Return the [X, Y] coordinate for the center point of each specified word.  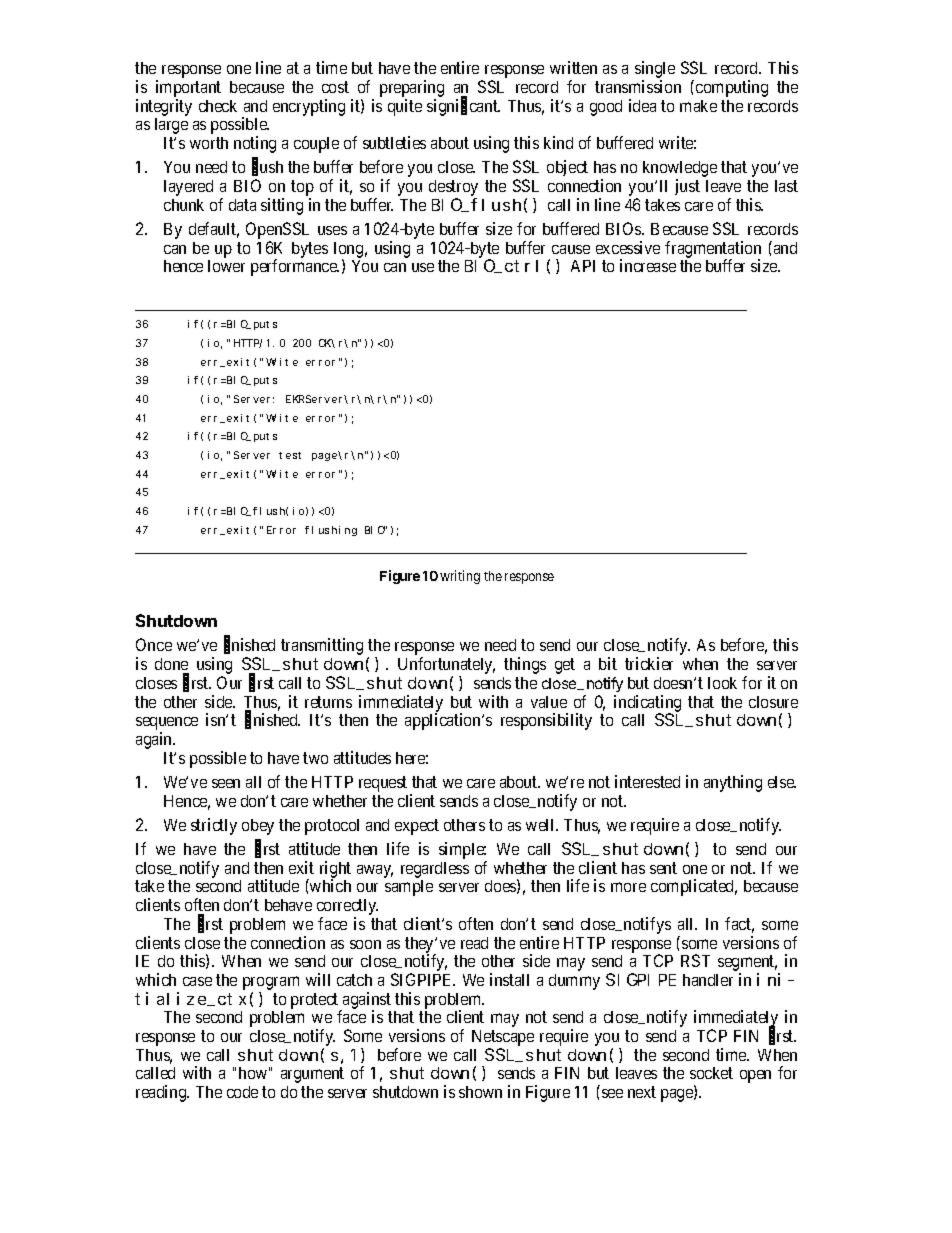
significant [463, 107]
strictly [214, 826]
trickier [649, 663]
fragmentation [713, 250]
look [722, 683]
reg [411, 871]
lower [226, 266]
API [583, 266]
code [242, 1092]
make [698, 106]
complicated [694, 887]
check [218, 106]
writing [460, 577]
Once [154, 644]
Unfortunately [446, 667]
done [171, 664]
